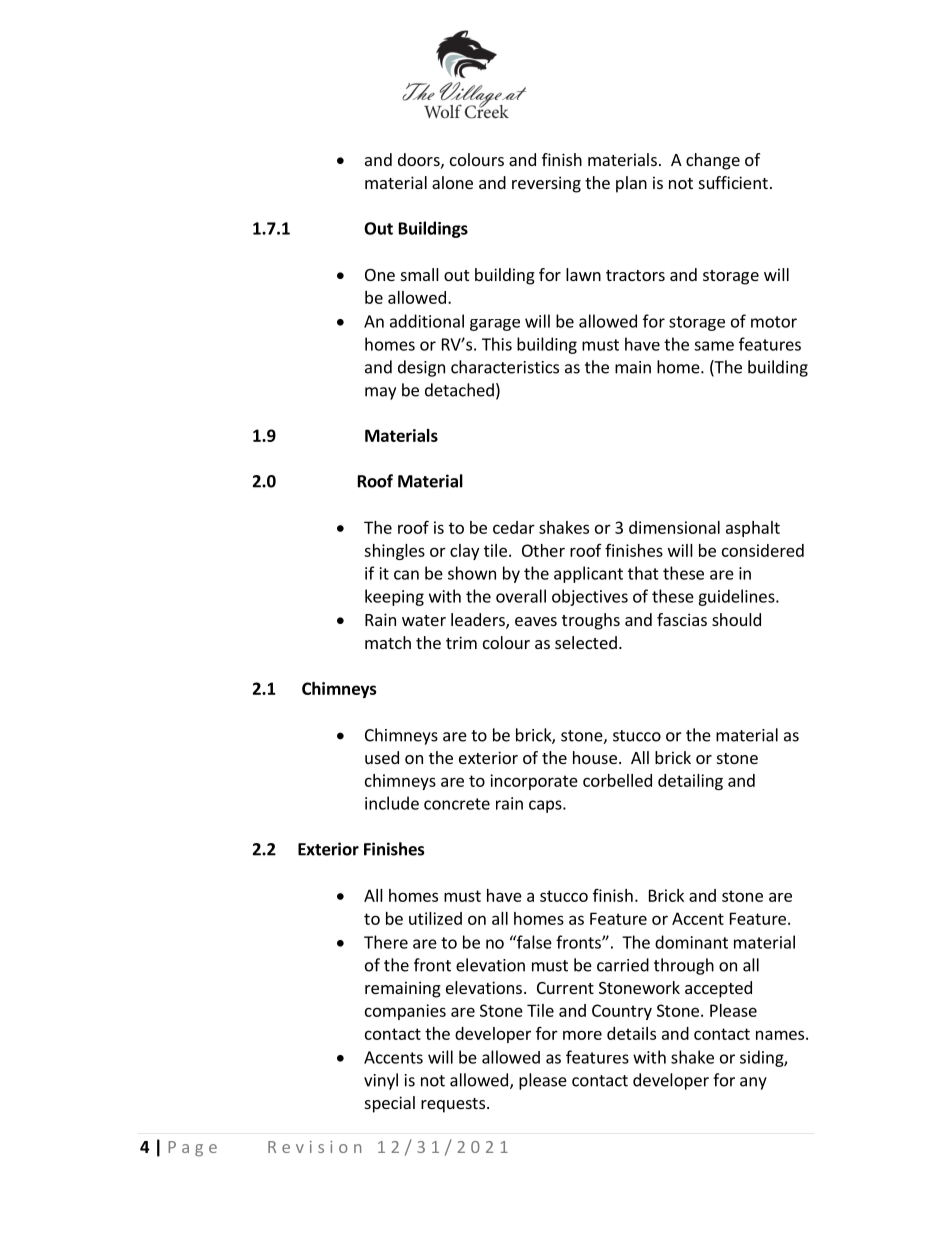 The image size is (952, 1233). What do you see at coordinates (714, 346) in the screenshot?
I see `same` at bounding box center [714, 346].
